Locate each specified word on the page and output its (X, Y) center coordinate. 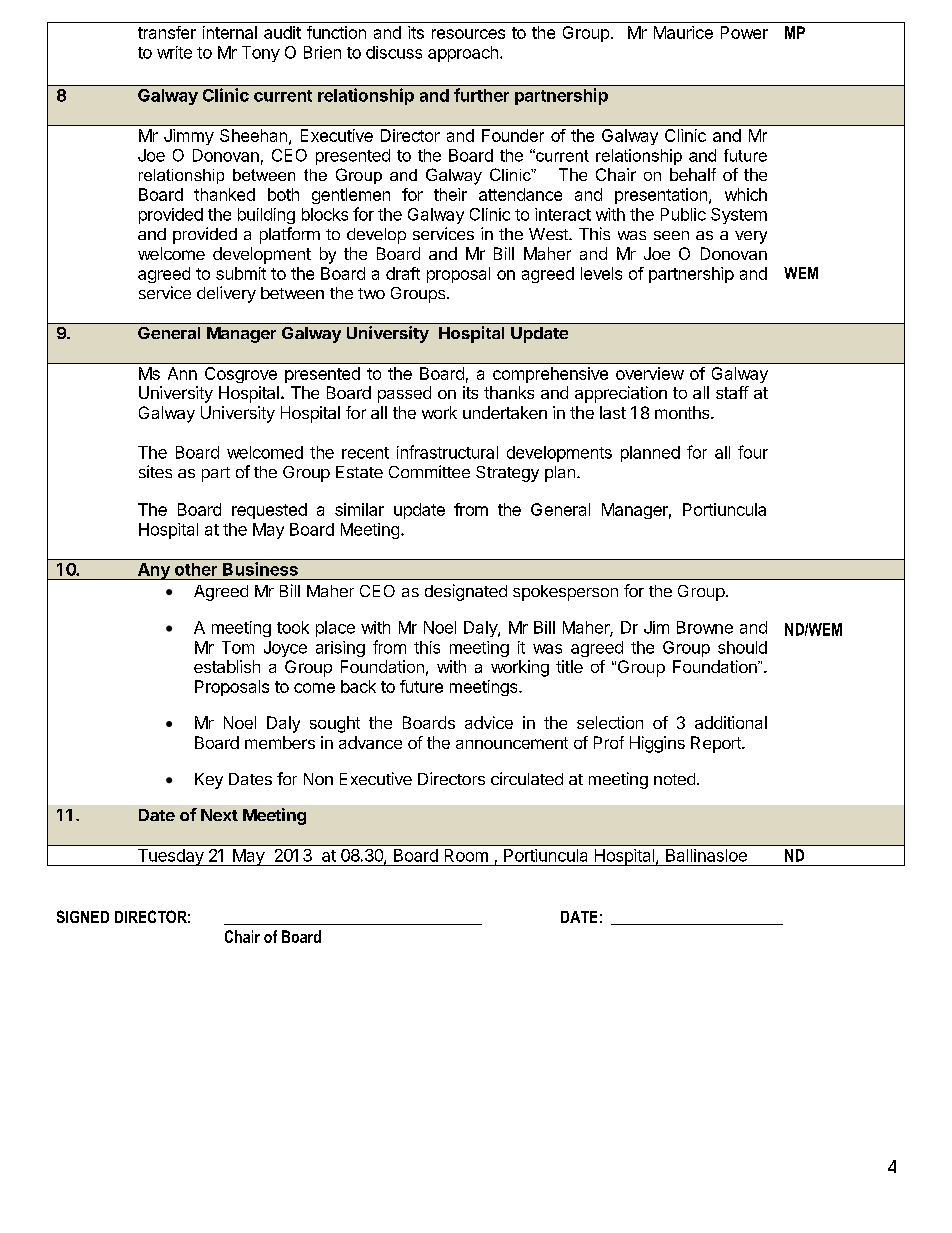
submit (241, 273)
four (753, 452)
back (358, 686)
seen (671, 235)
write (174, 52)
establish (227, 666)
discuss (394, 52)
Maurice (683, 32)
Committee (429, 471)
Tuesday (170, 857)
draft (403, 273)
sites (155, 471)
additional (731, 722)
